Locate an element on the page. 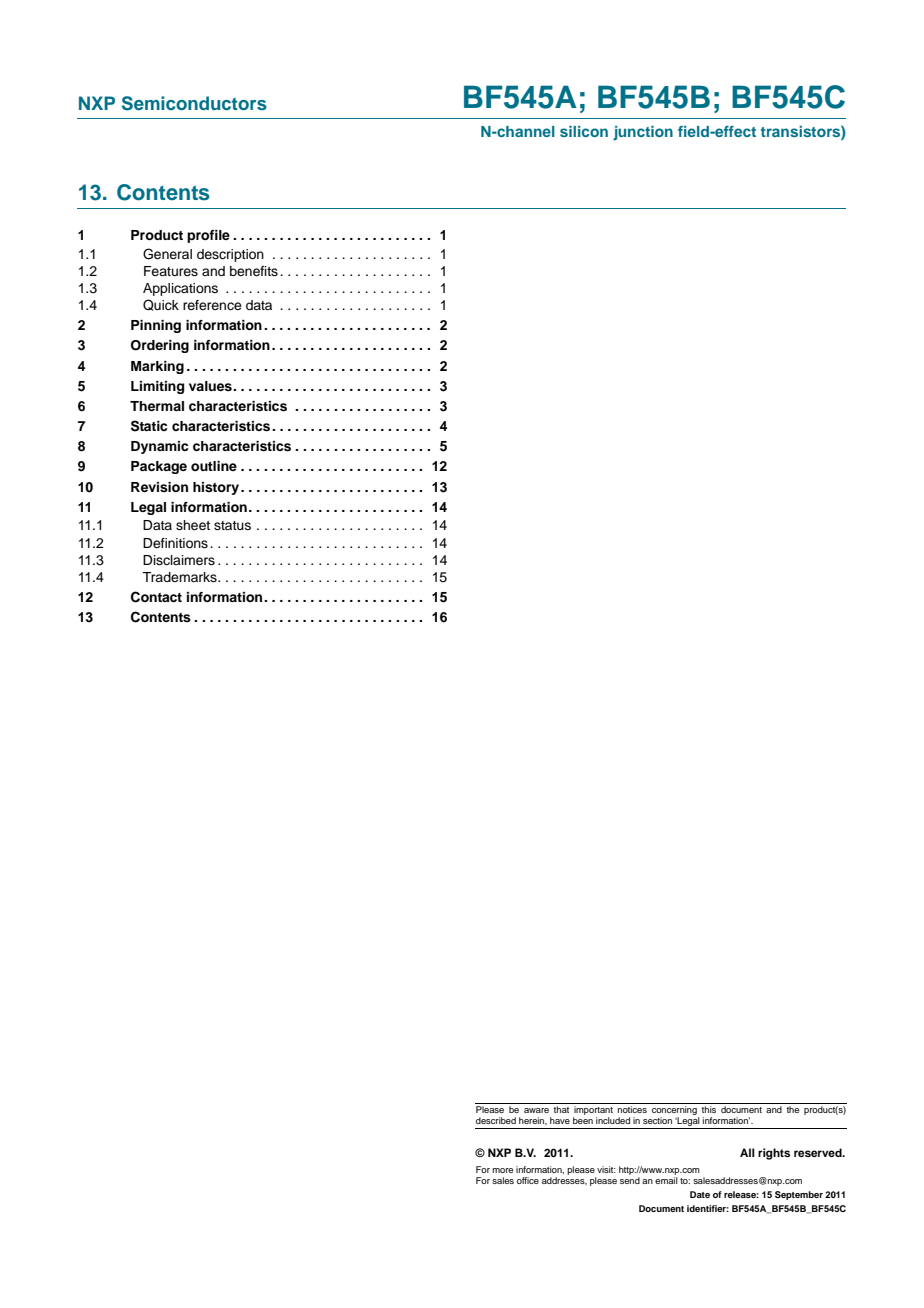 This document has width=924, height=1308. aware is located at coordinates (536, 1110).
